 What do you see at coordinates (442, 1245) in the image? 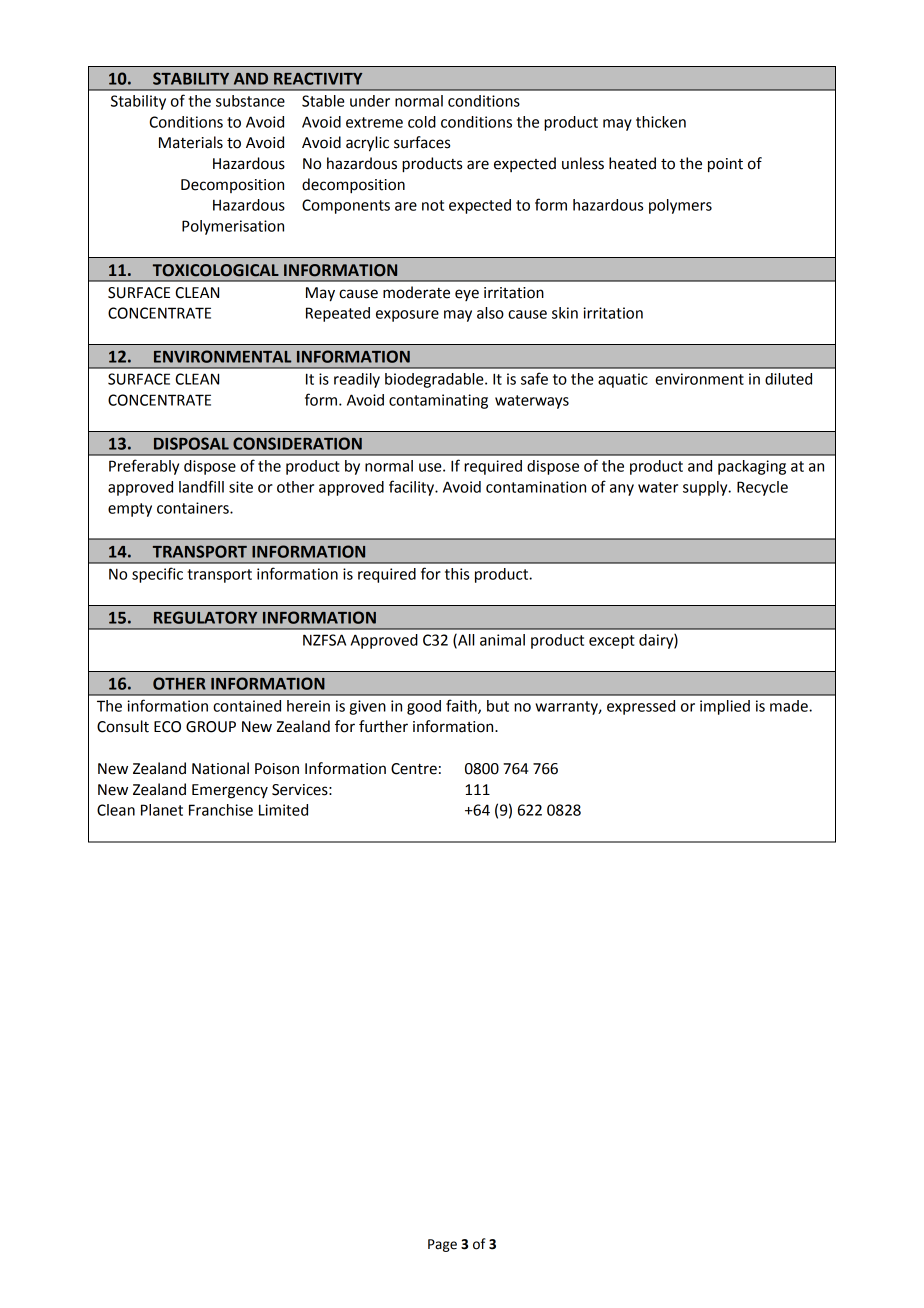
I see `Page` at bounding box center [442, 1245].
